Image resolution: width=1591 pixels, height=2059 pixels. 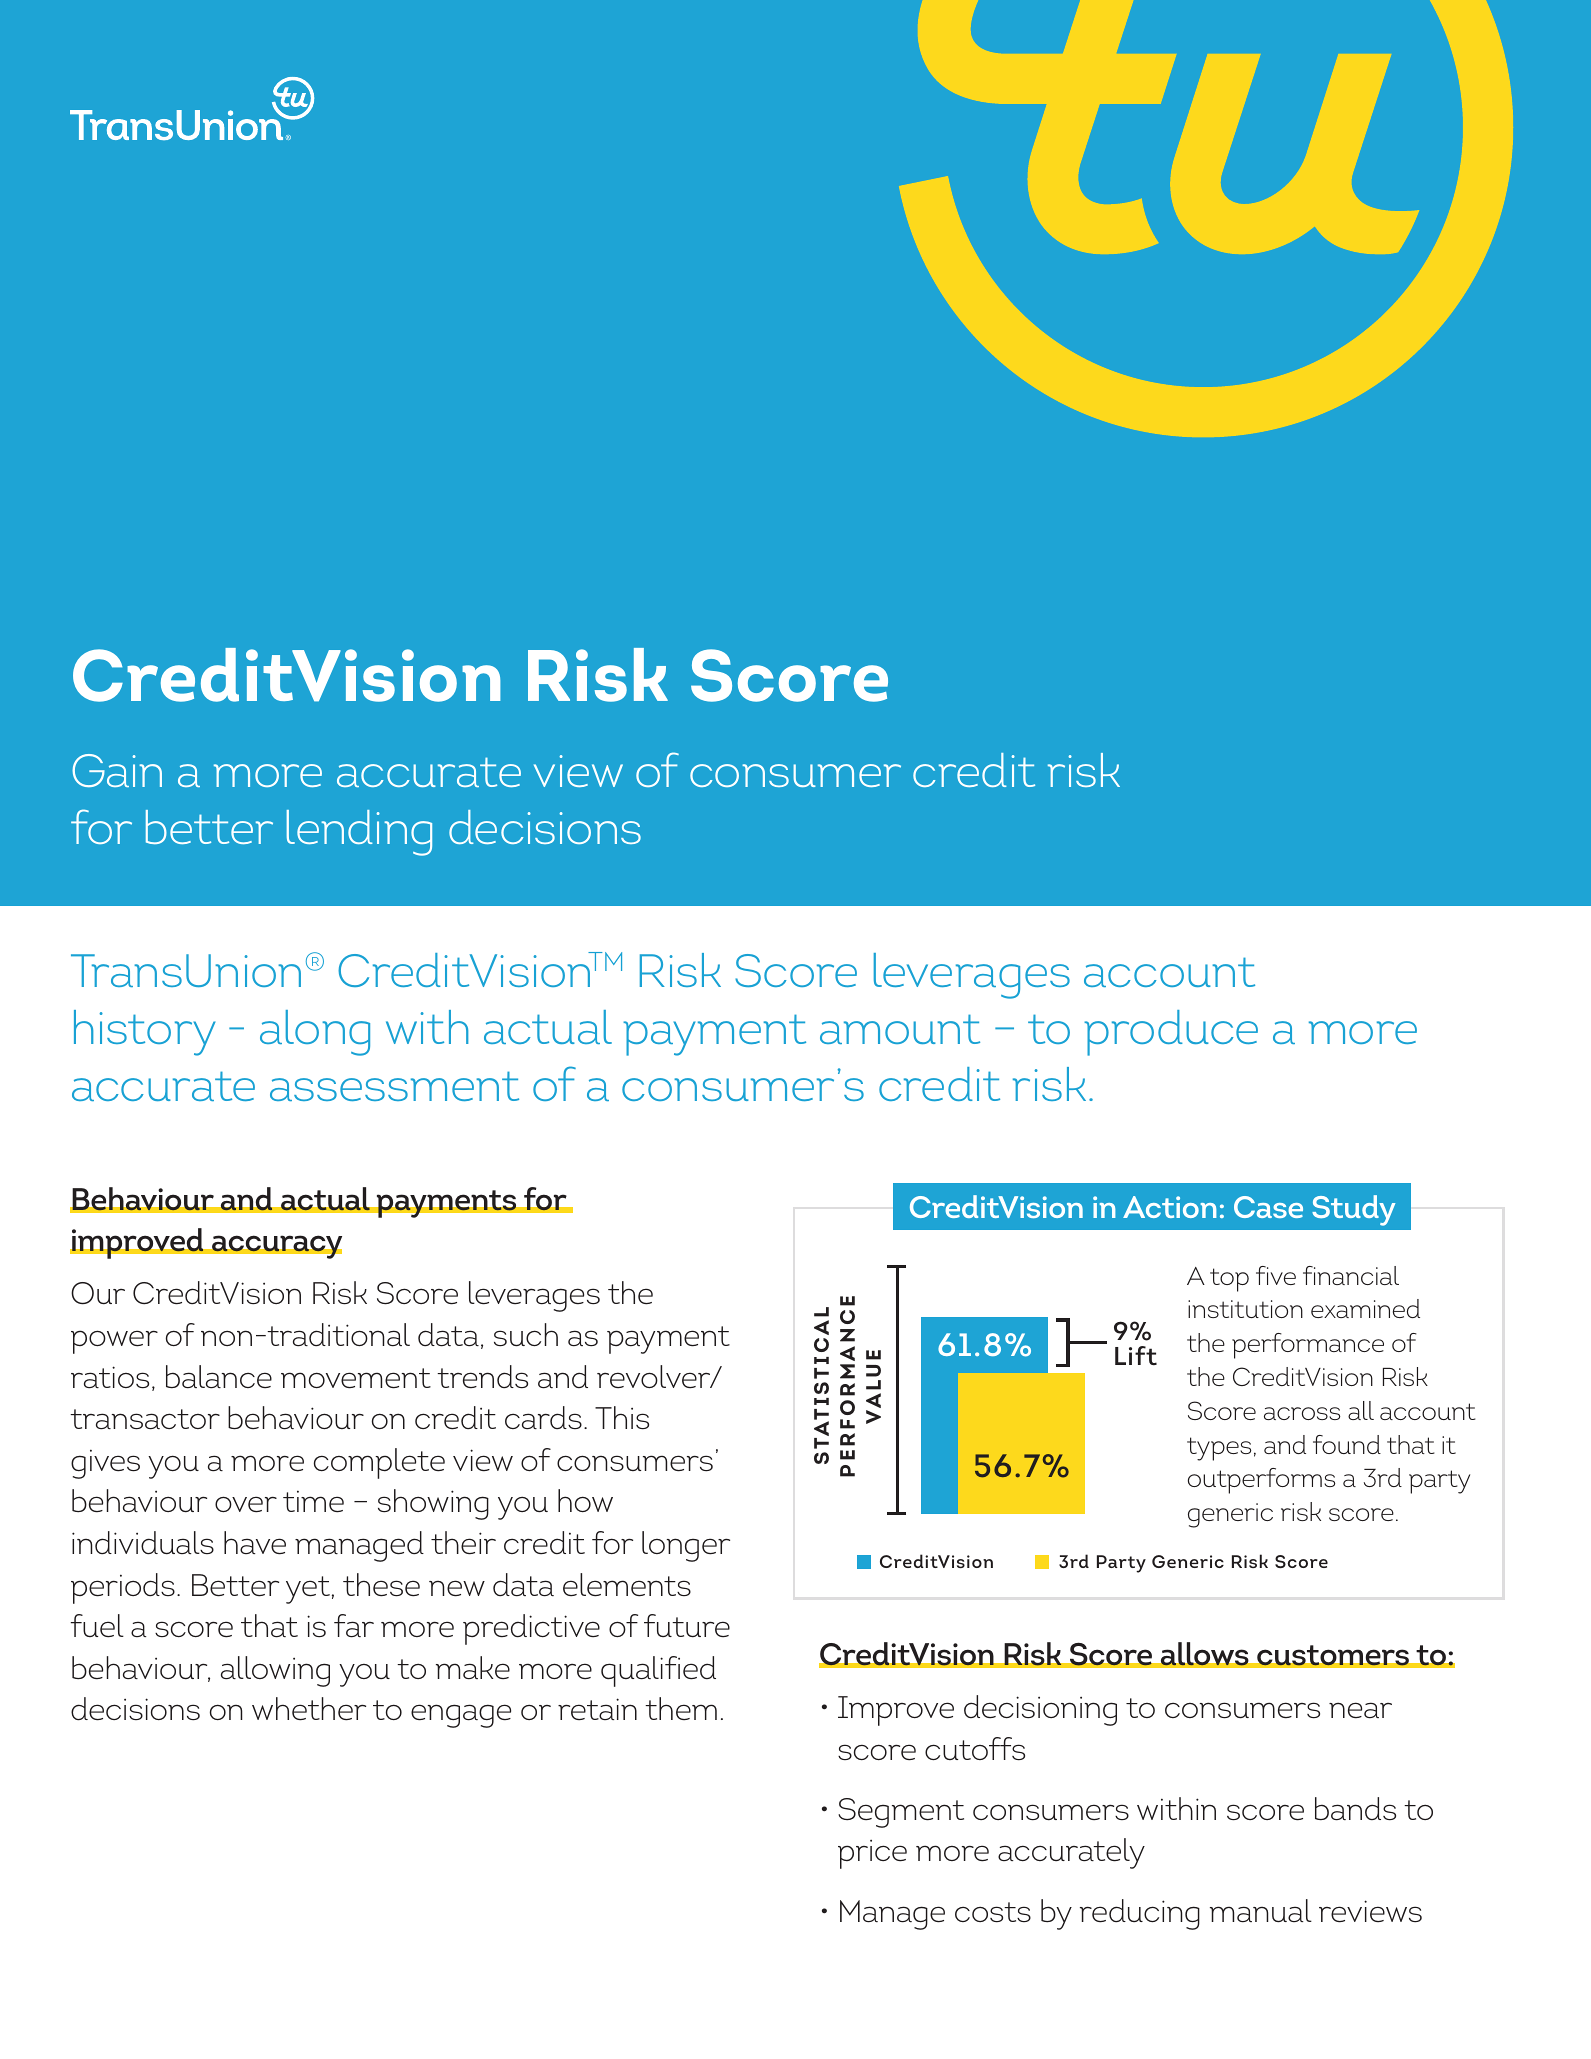 I want to click on whether, so click(x=309, y=1709).
